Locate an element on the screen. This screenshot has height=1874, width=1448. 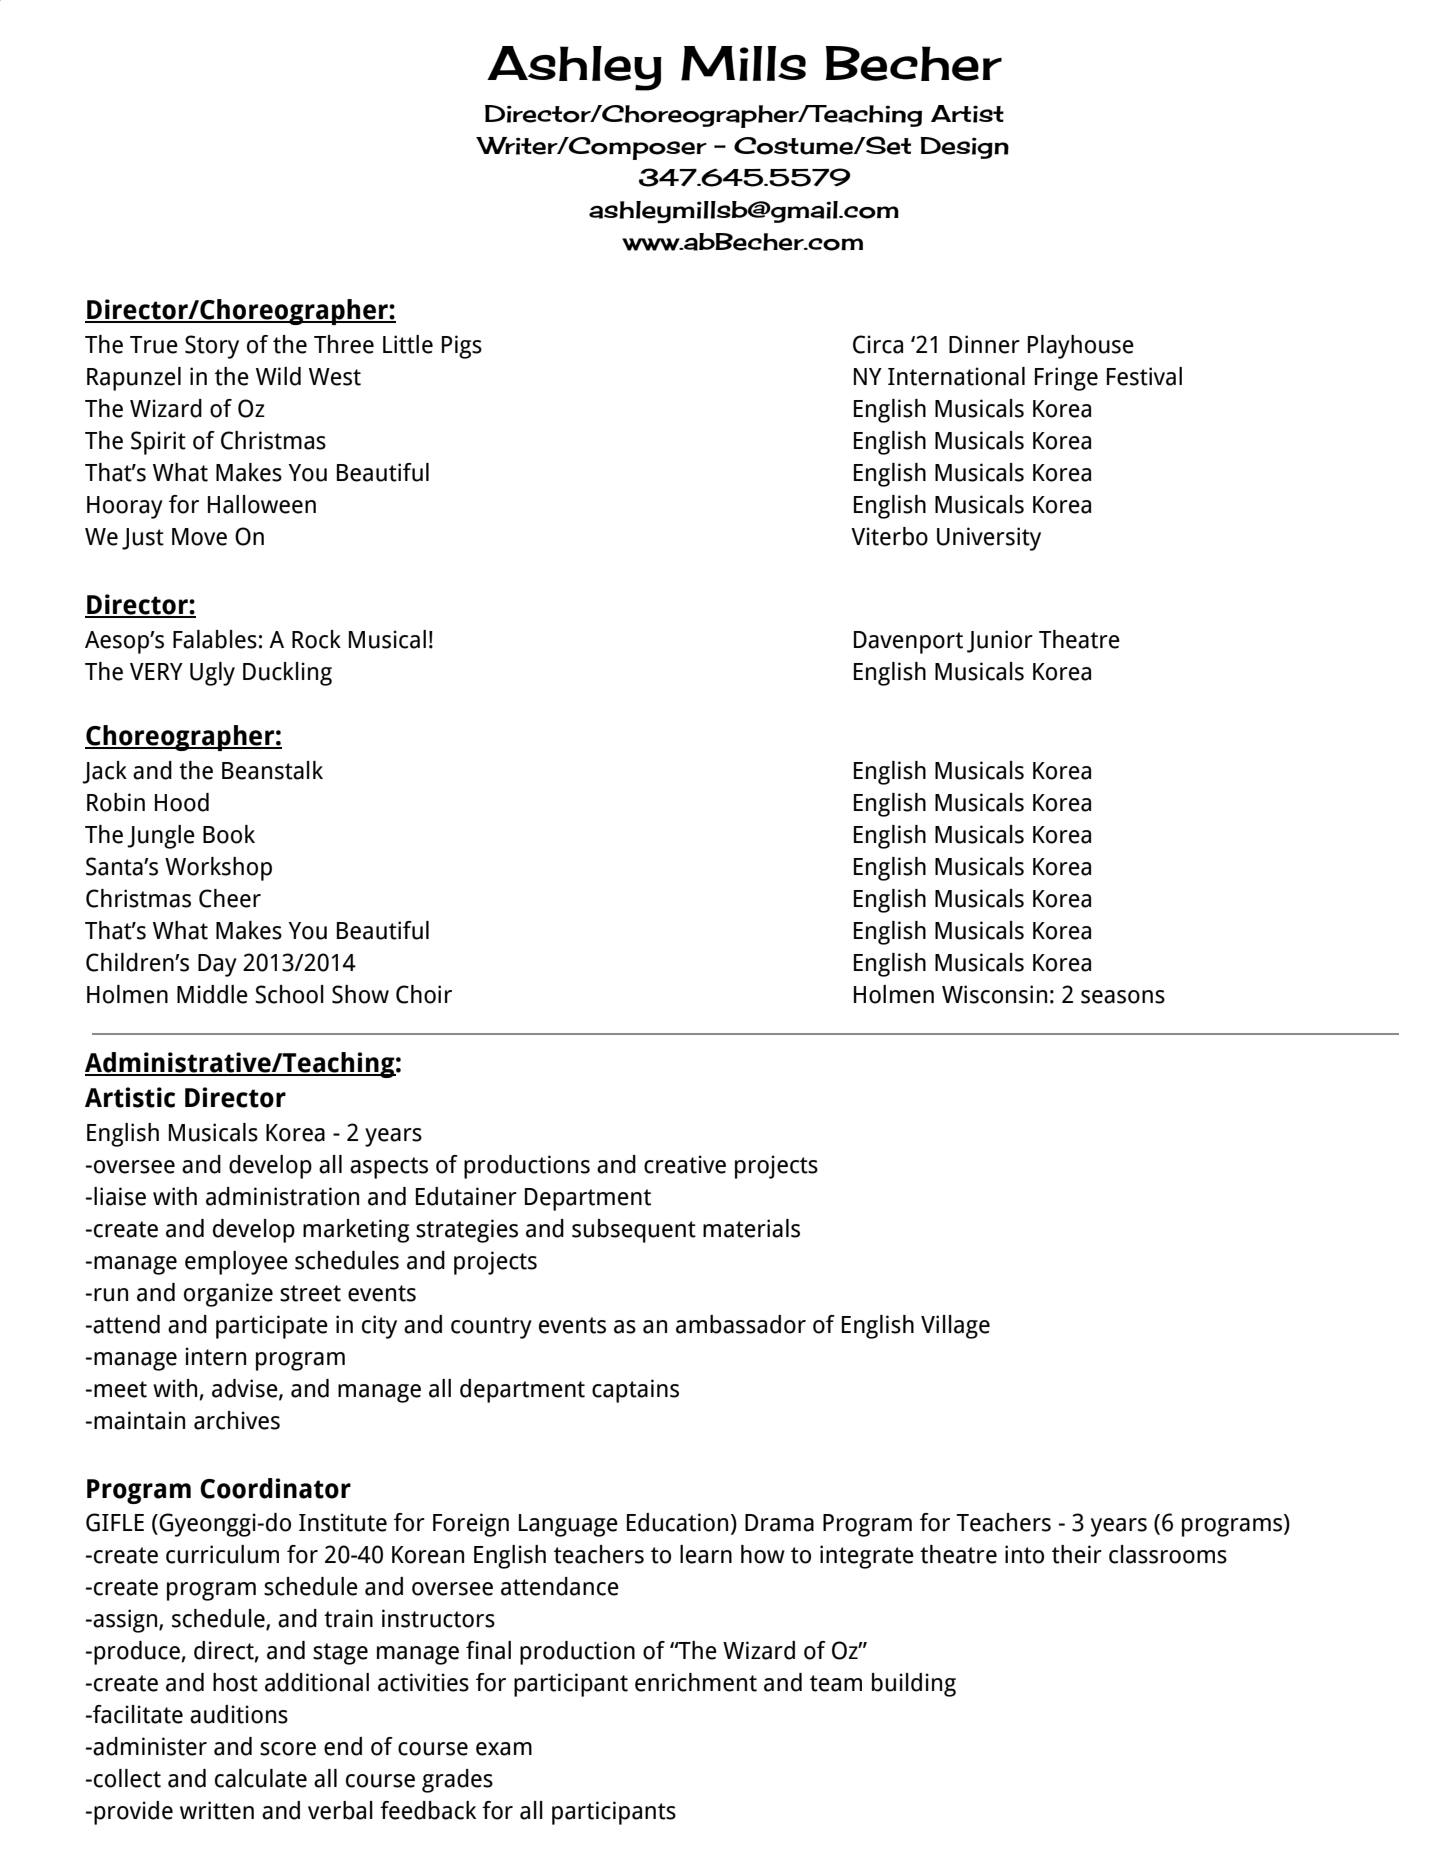
building is located at coordinates (914, 1685).
